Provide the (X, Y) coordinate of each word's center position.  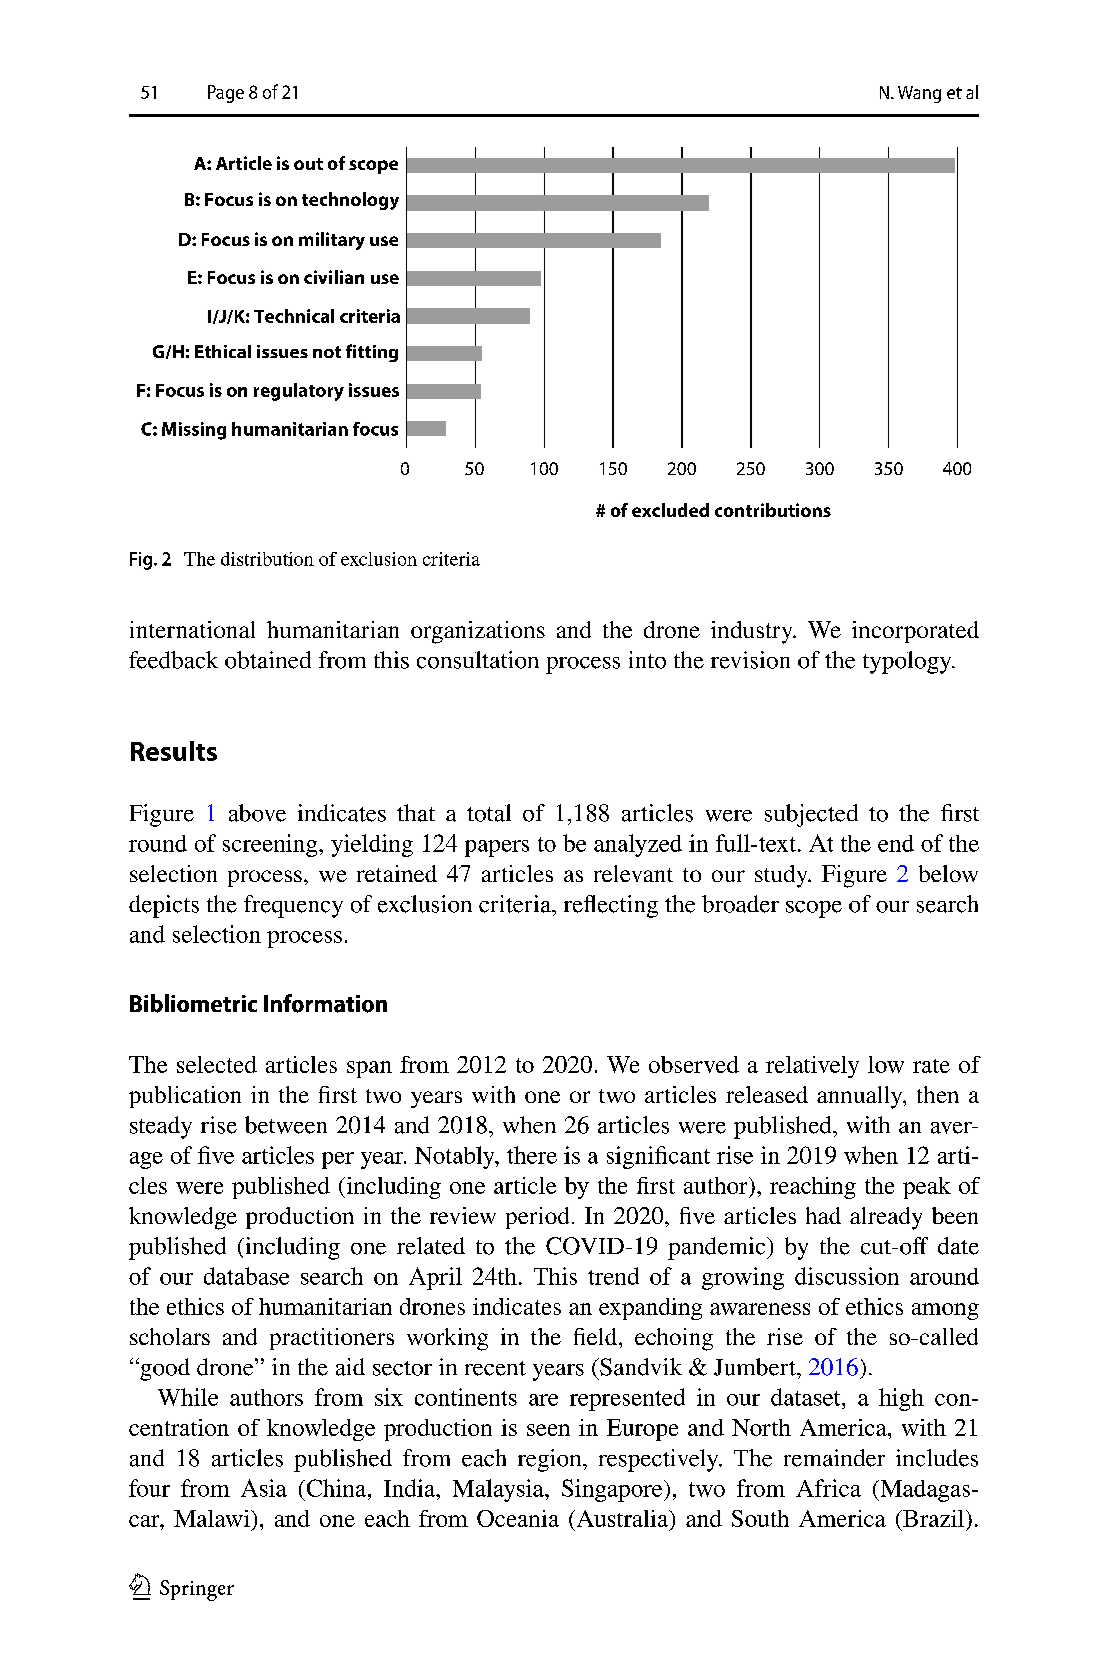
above (257, 813)
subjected (811, 815)
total (489, 813)
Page (226, 94)
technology (350, 201)
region (551, 1460)
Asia (264, 1488)
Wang (919, 94)
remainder (834, 1458)
